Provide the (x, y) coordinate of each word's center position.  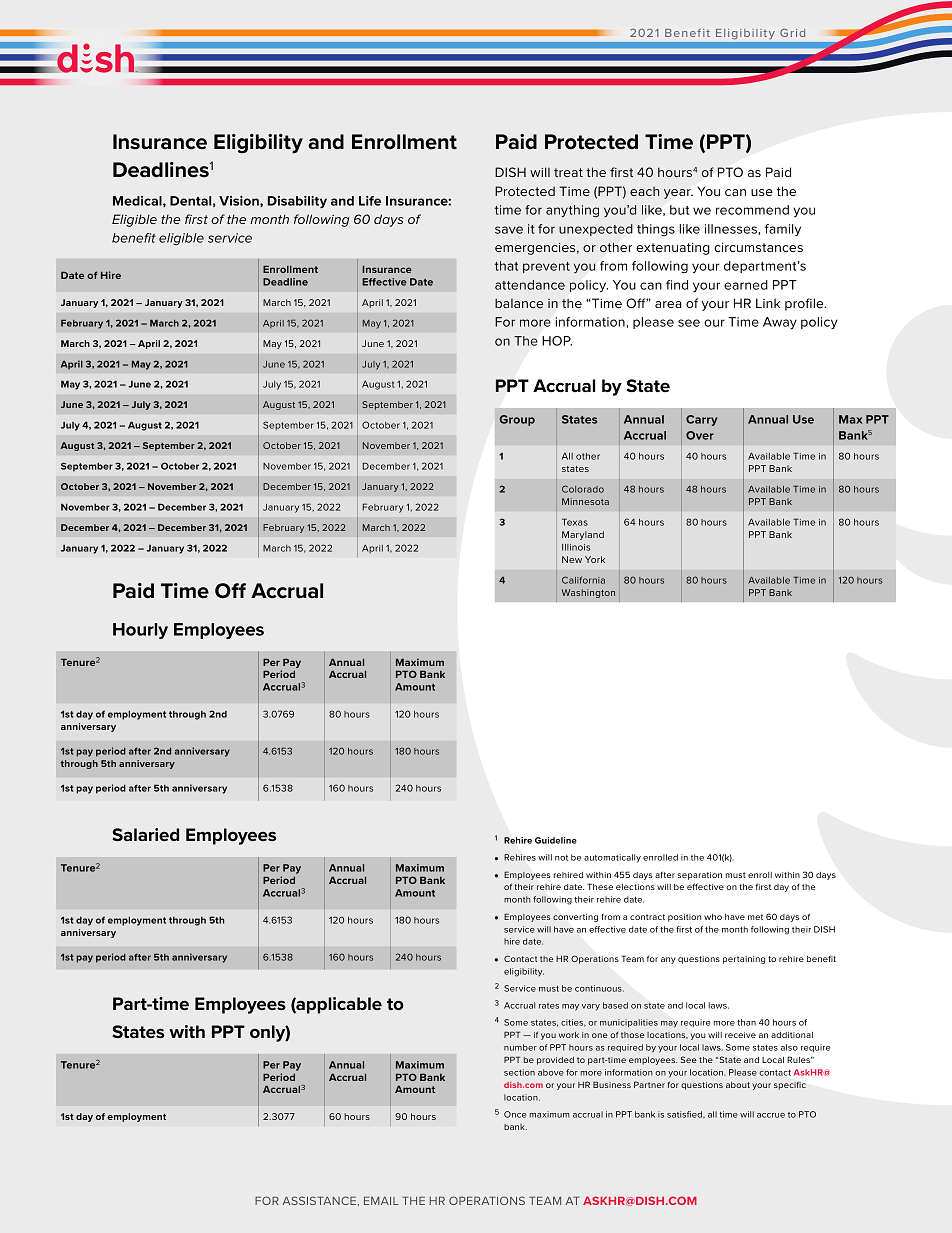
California (583, 580)
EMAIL (381, 1201)
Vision (240, 201)
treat (568, 172)
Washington (588, 593)
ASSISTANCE (319, 1200)
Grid (792, 33)
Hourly (140, 631)
